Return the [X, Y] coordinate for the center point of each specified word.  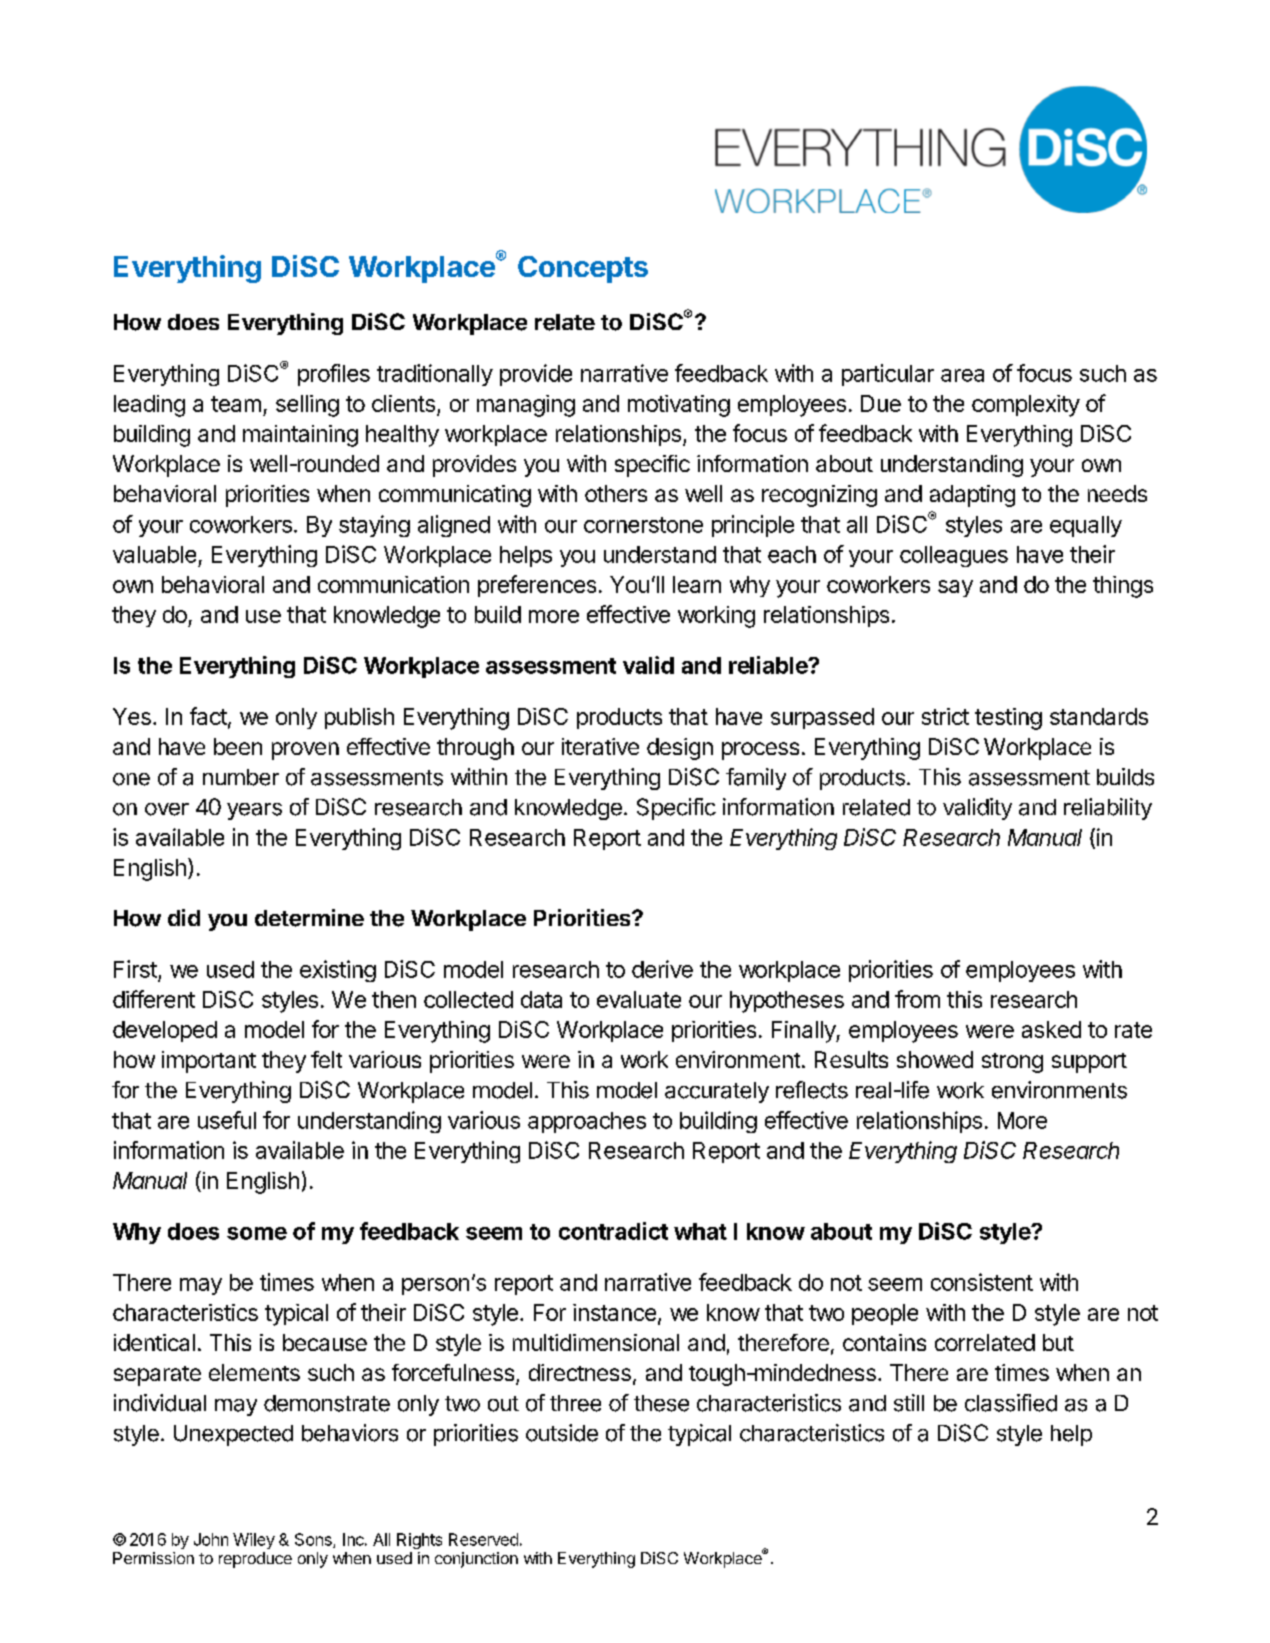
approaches [587, 1122]
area [962, 375]
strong [1012, 1063]
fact [208, 716]
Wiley [254, 1541]
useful [227, 1120]
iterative [600, 746]
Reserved [483, 1539]
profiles [334, 375]
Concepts [583, 269]
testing [1008, 719]
